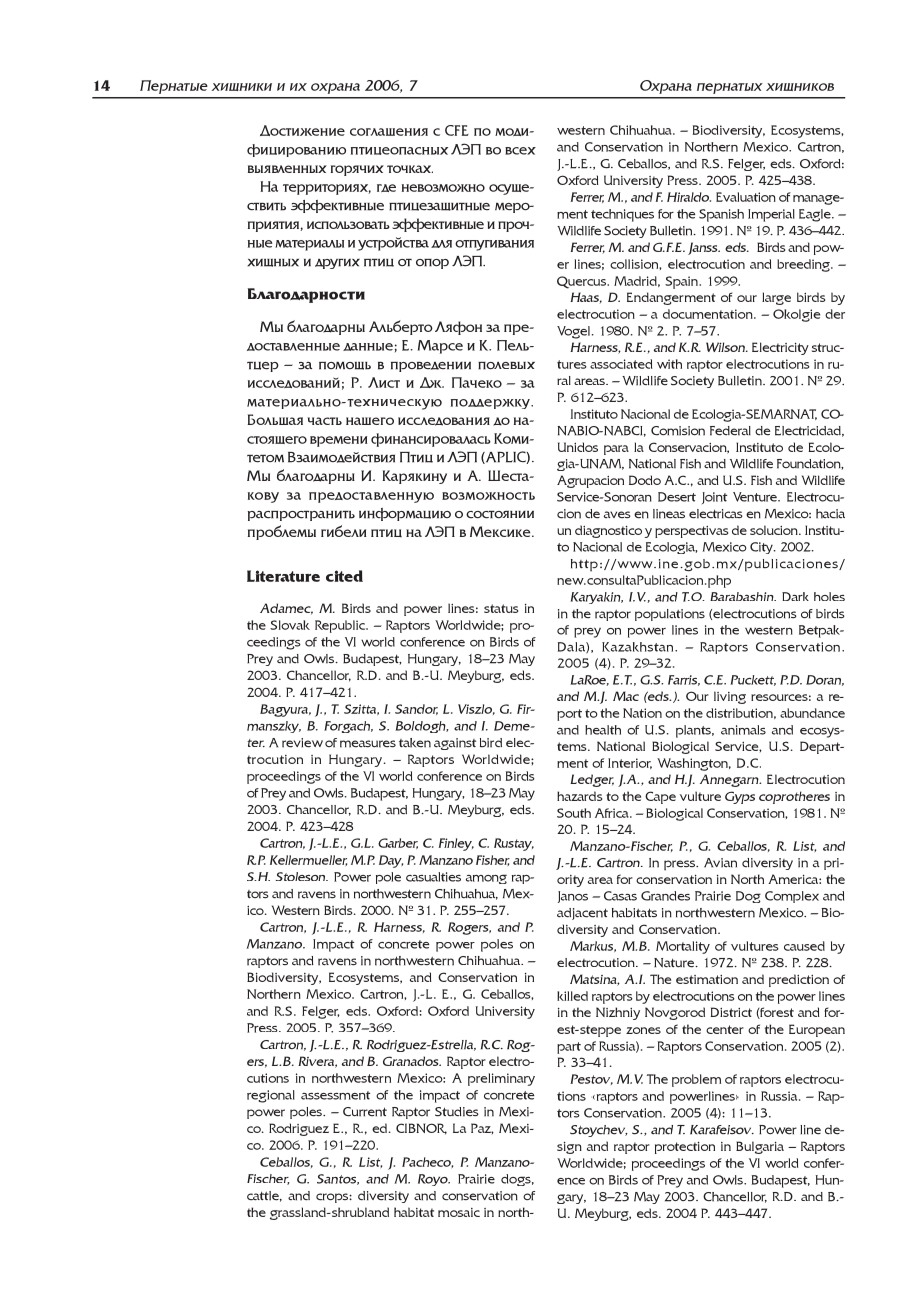 This image has width=924, height=1308. I want to click on Federal, so click(730, 431).
